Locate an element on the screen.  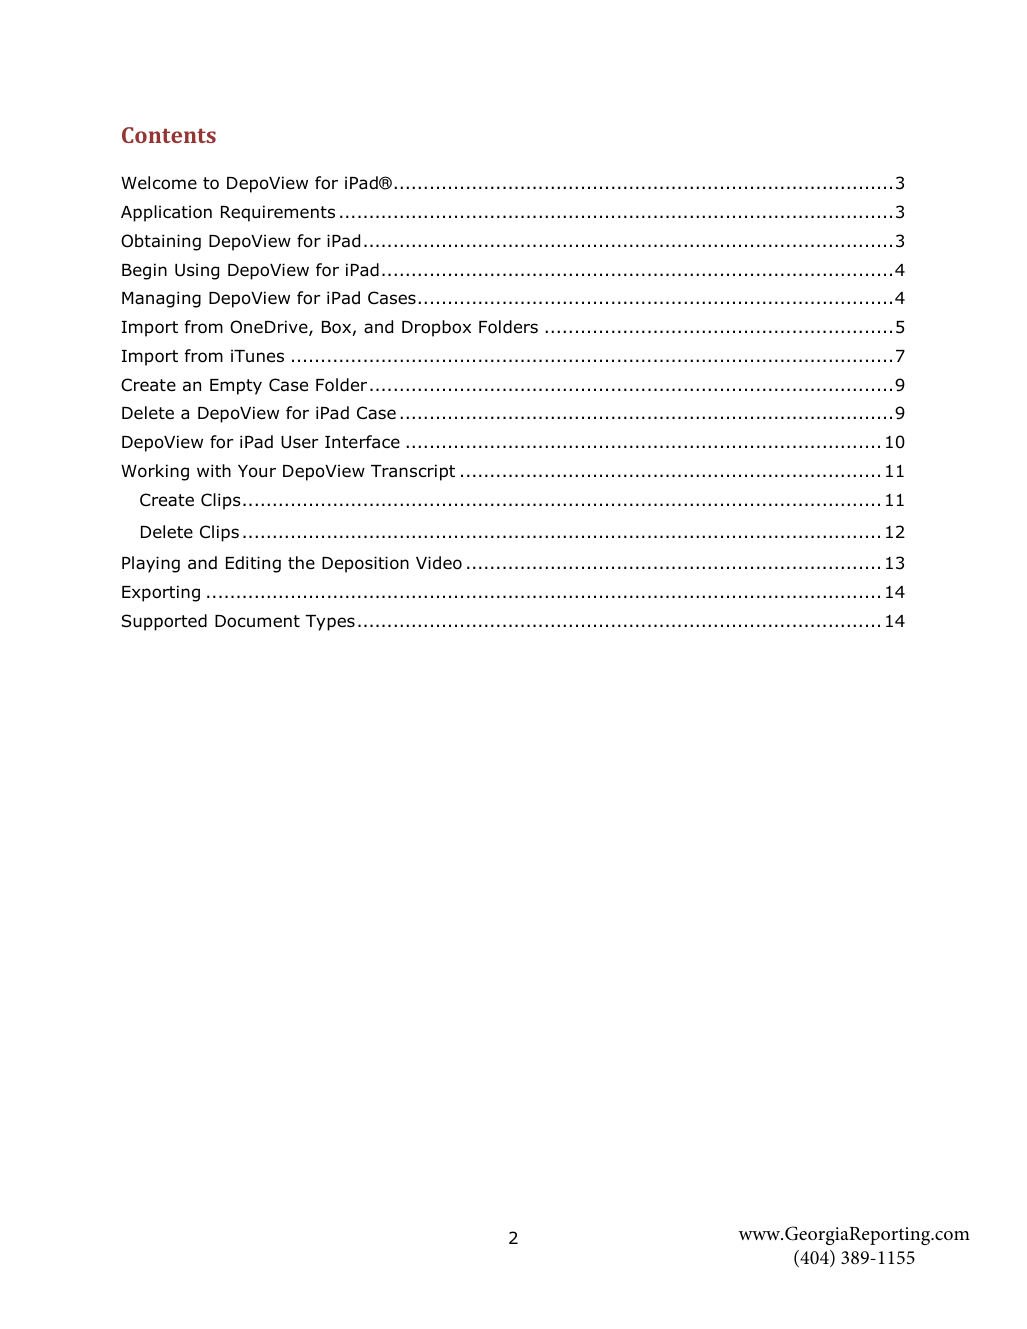
Supported is located at coordinates (164, 622).
